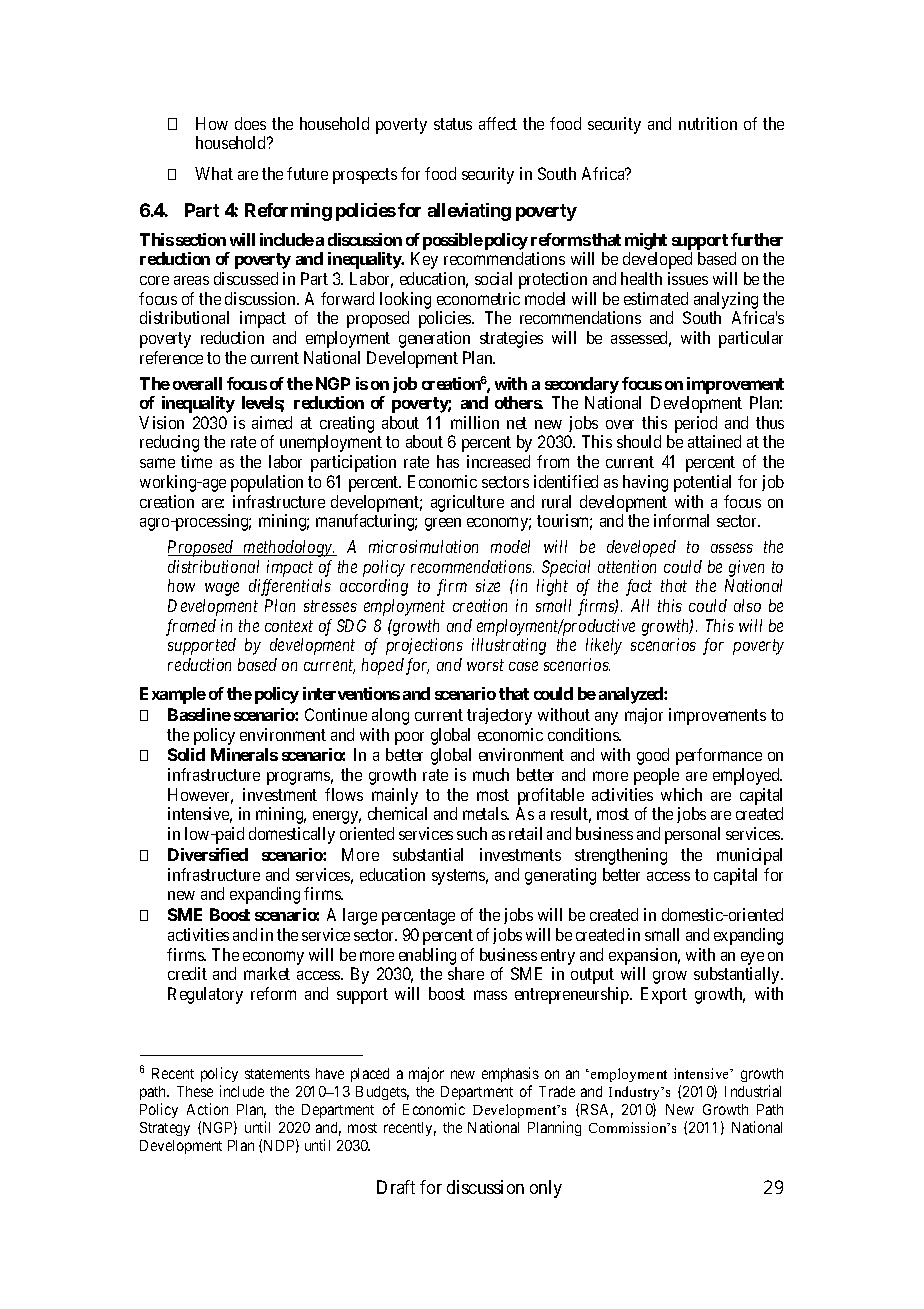 The width and height of the page is (924, 1309). Describe the element at coordinates (207, 1109) in the page. I see `Action` at that location.
